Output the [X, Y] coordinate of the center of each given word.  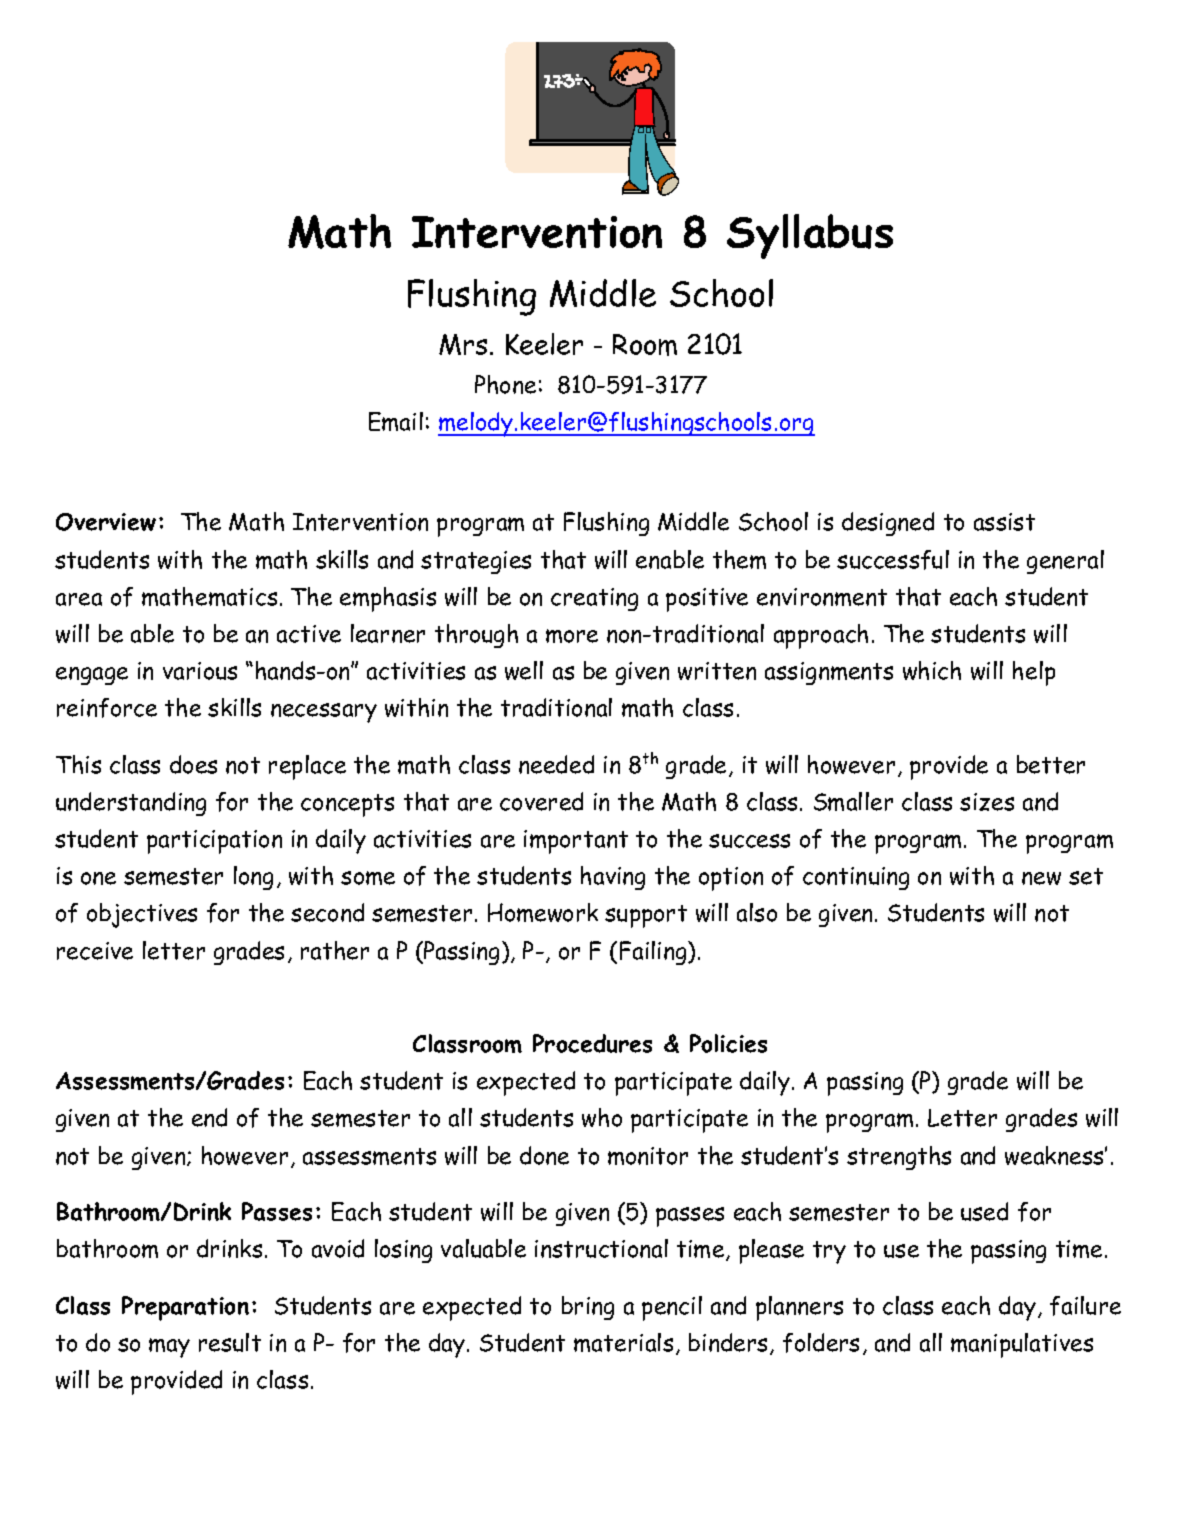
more [572, 636]
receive [95, 951]
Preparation [185, 1308]
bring [588, 1308]
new [1041, 878]
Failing [654, 953]
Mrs [463, 344]
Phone [505, 384]
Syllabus [810, 236]
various [200, 671]
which [932, 670]
